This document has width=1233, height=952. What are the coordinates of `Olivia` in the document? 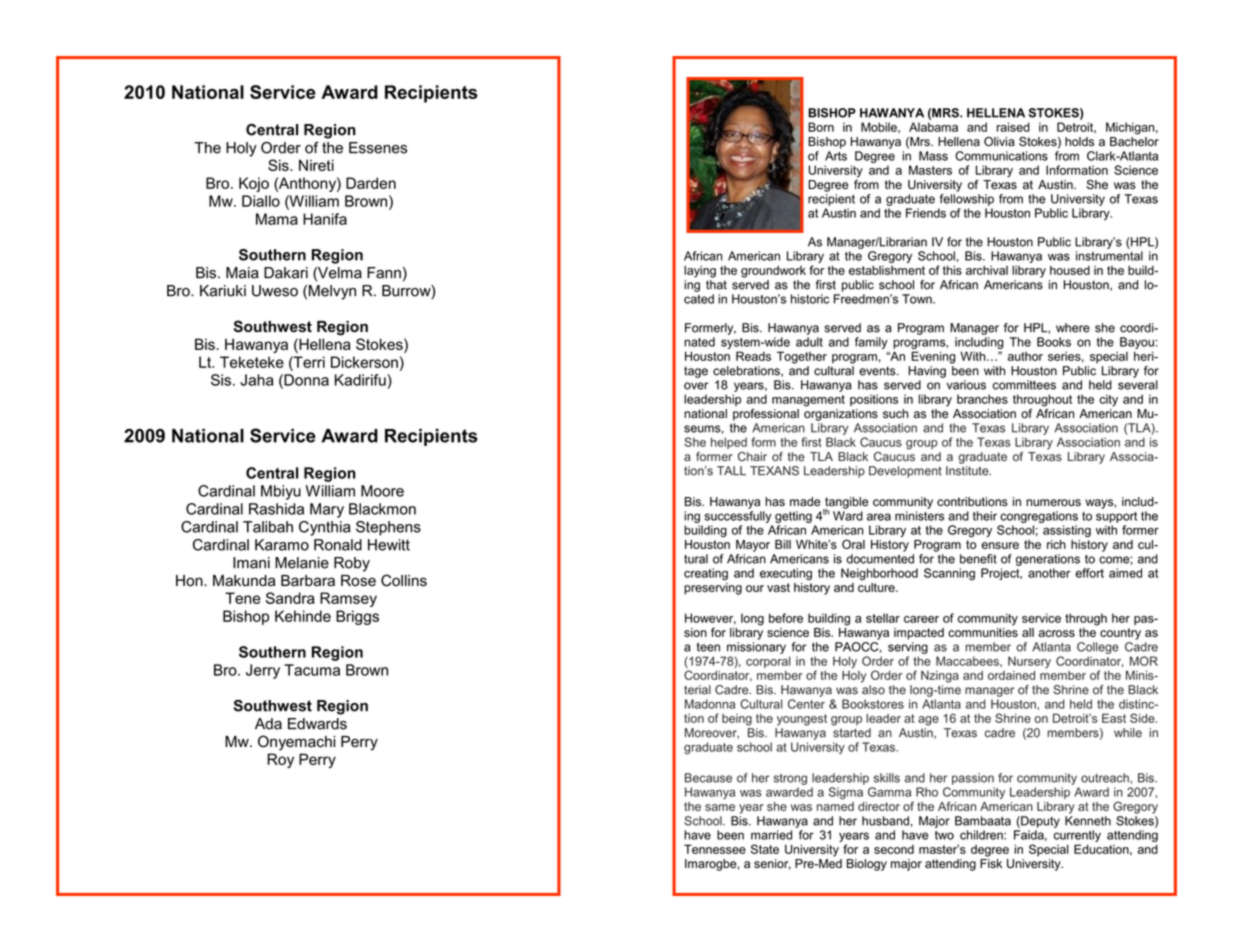 It's located at (999, 142).
